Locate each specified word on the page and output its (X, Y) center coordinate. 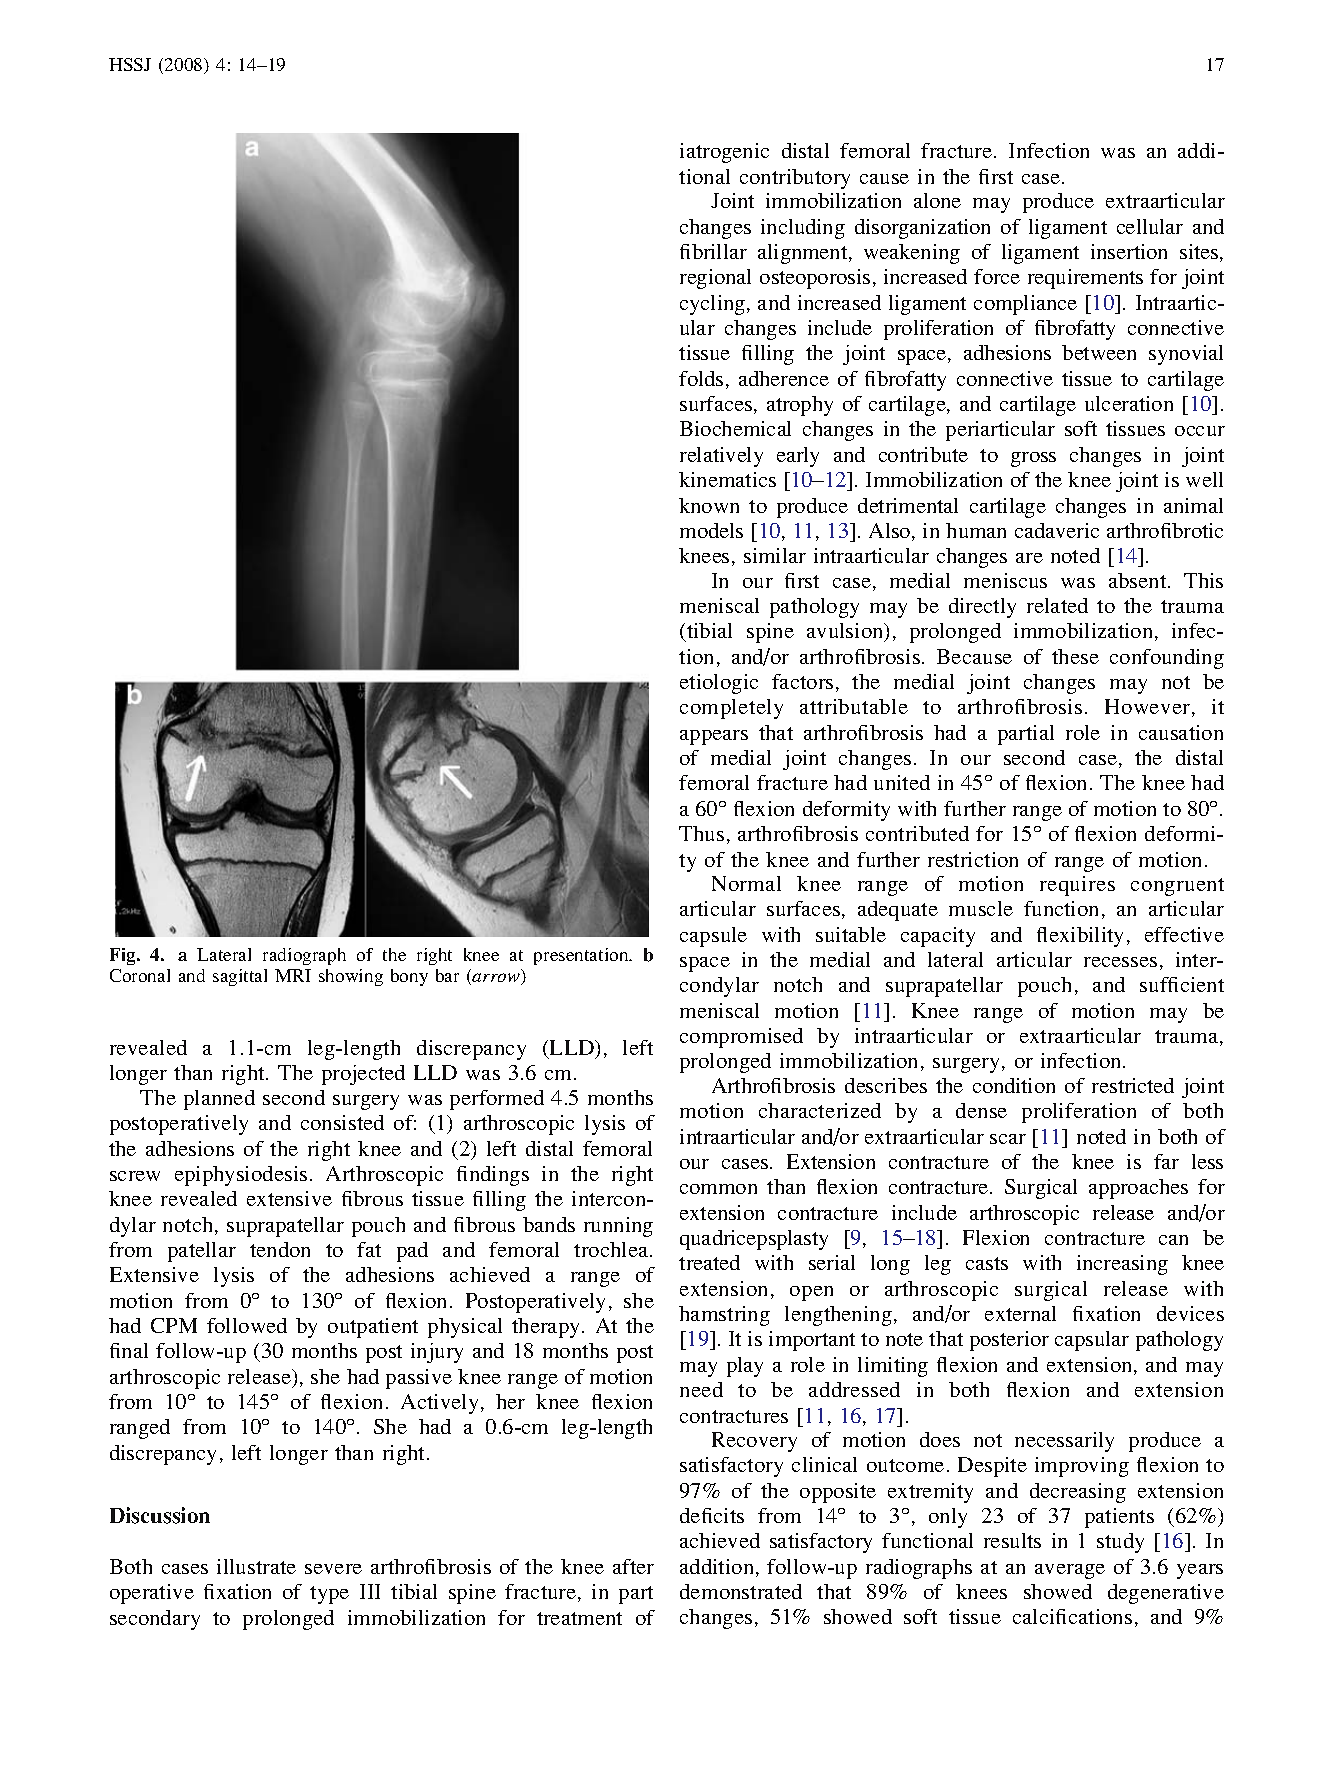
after (633, 1566)
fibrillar (713, 251)
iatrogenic (724, 153)
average (1070, 1571)
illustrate (256, 1566)
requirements (1085, 279)
